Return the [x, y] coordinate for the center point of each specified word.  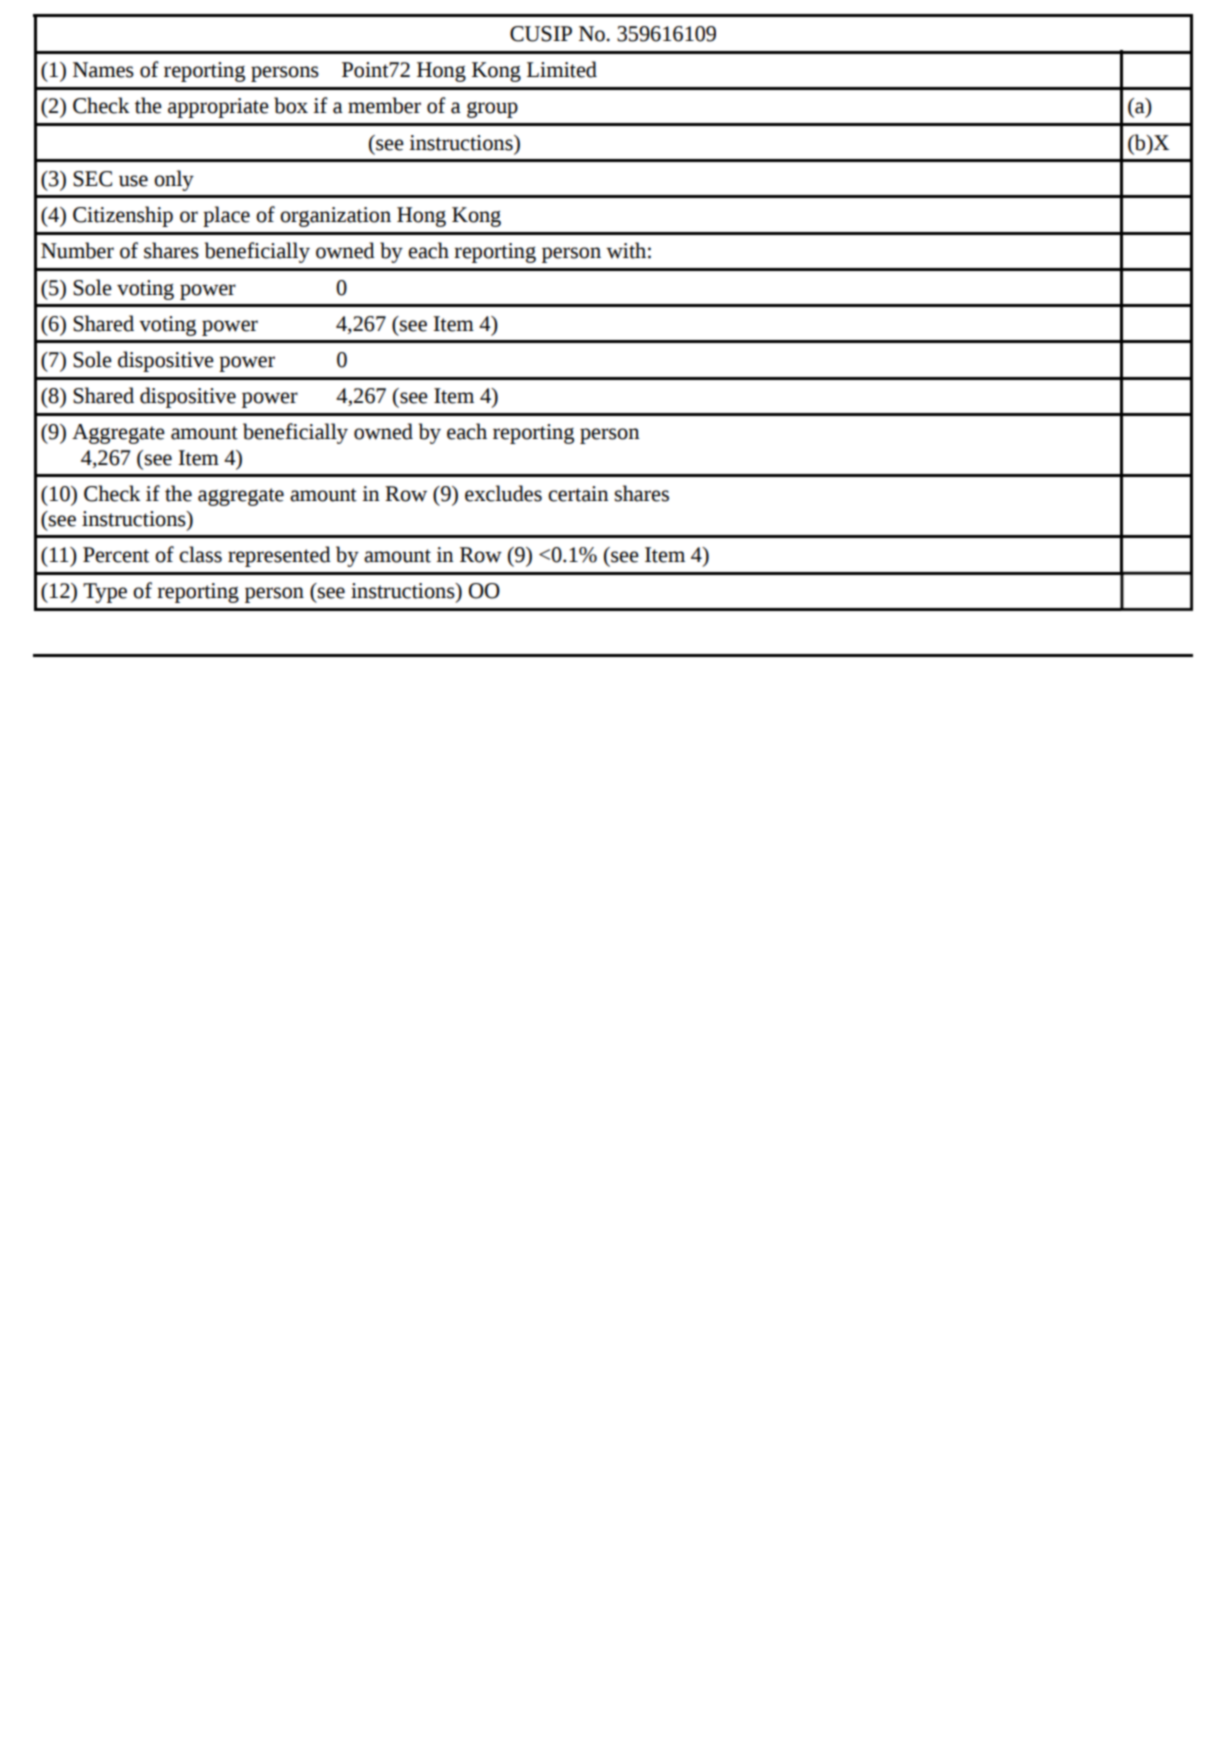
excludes [503, 493]
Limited [562, 69]
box [291, 105]
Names [103, 70]
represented [279, 556]
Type [105, 593]
